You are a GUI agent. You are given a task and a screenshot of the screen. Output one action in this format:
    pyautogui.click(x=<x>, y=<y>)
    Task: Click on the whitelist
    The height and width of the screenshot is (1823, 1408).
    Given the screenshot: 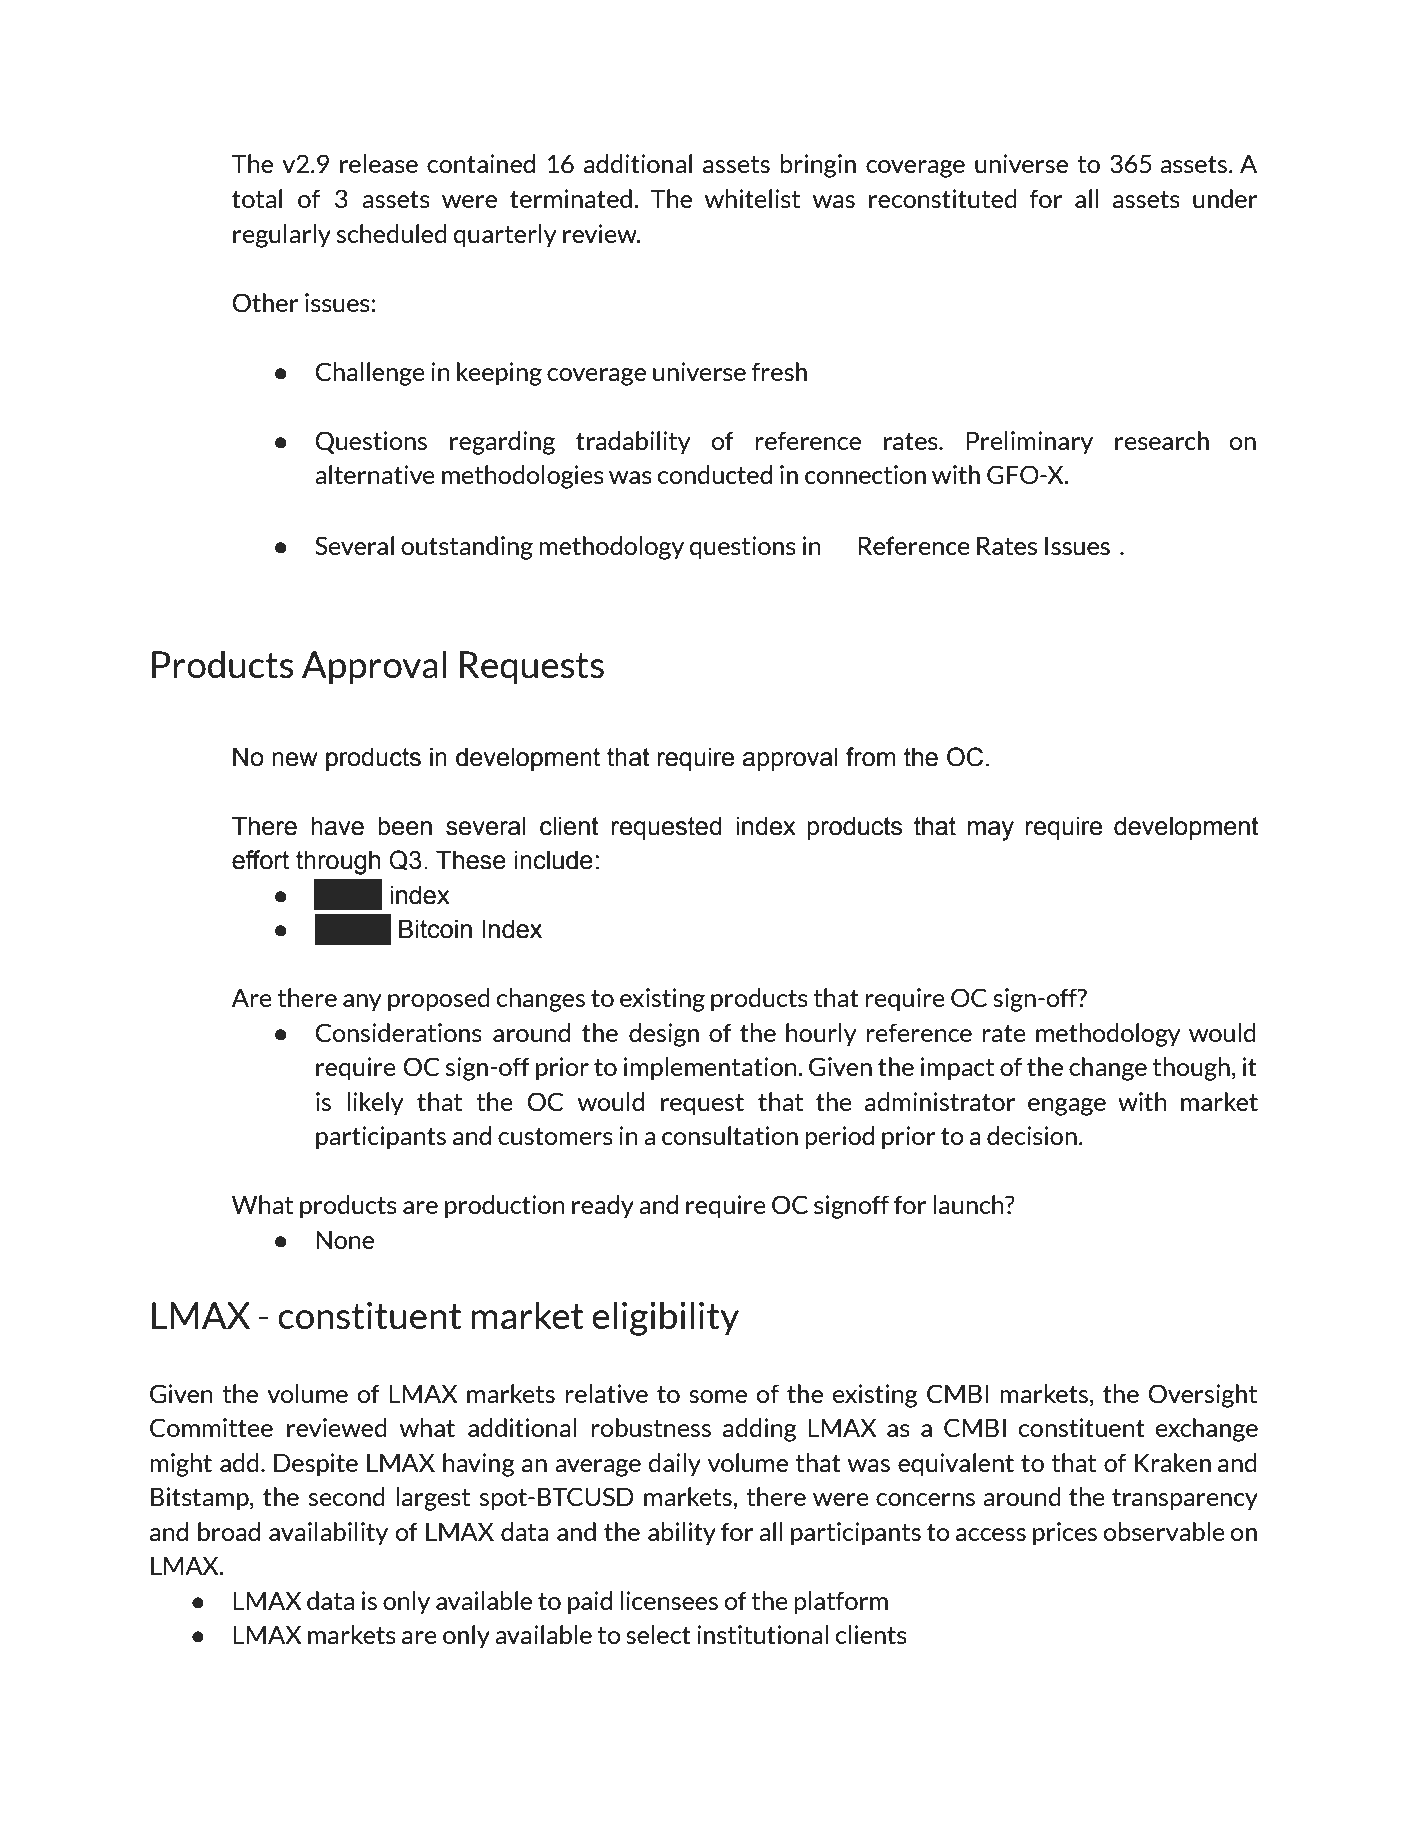 What is the action you would take?
    pyautogui.click(x=752, y=199)
